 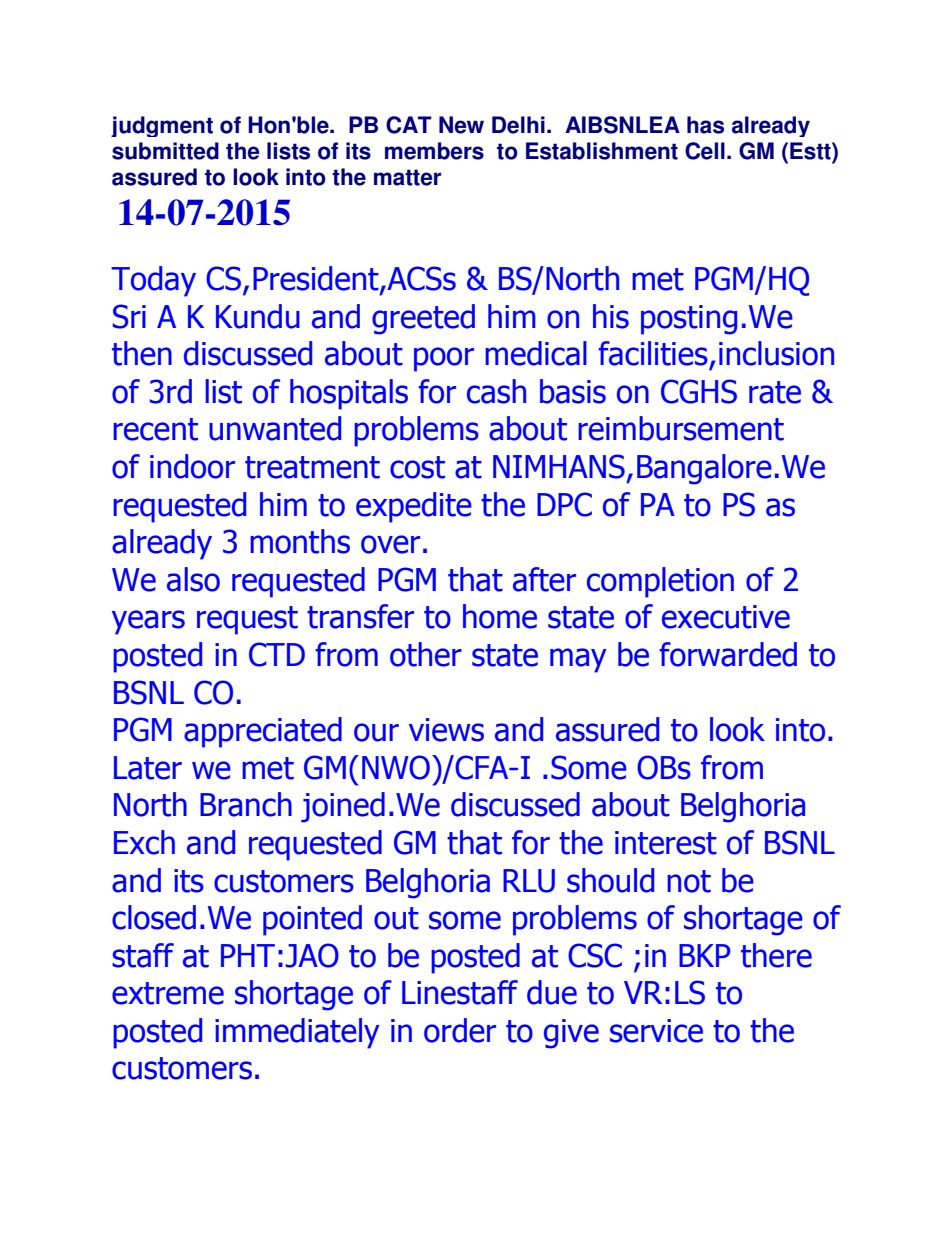 I want to click on extreme, so click(x=168, y=993).
